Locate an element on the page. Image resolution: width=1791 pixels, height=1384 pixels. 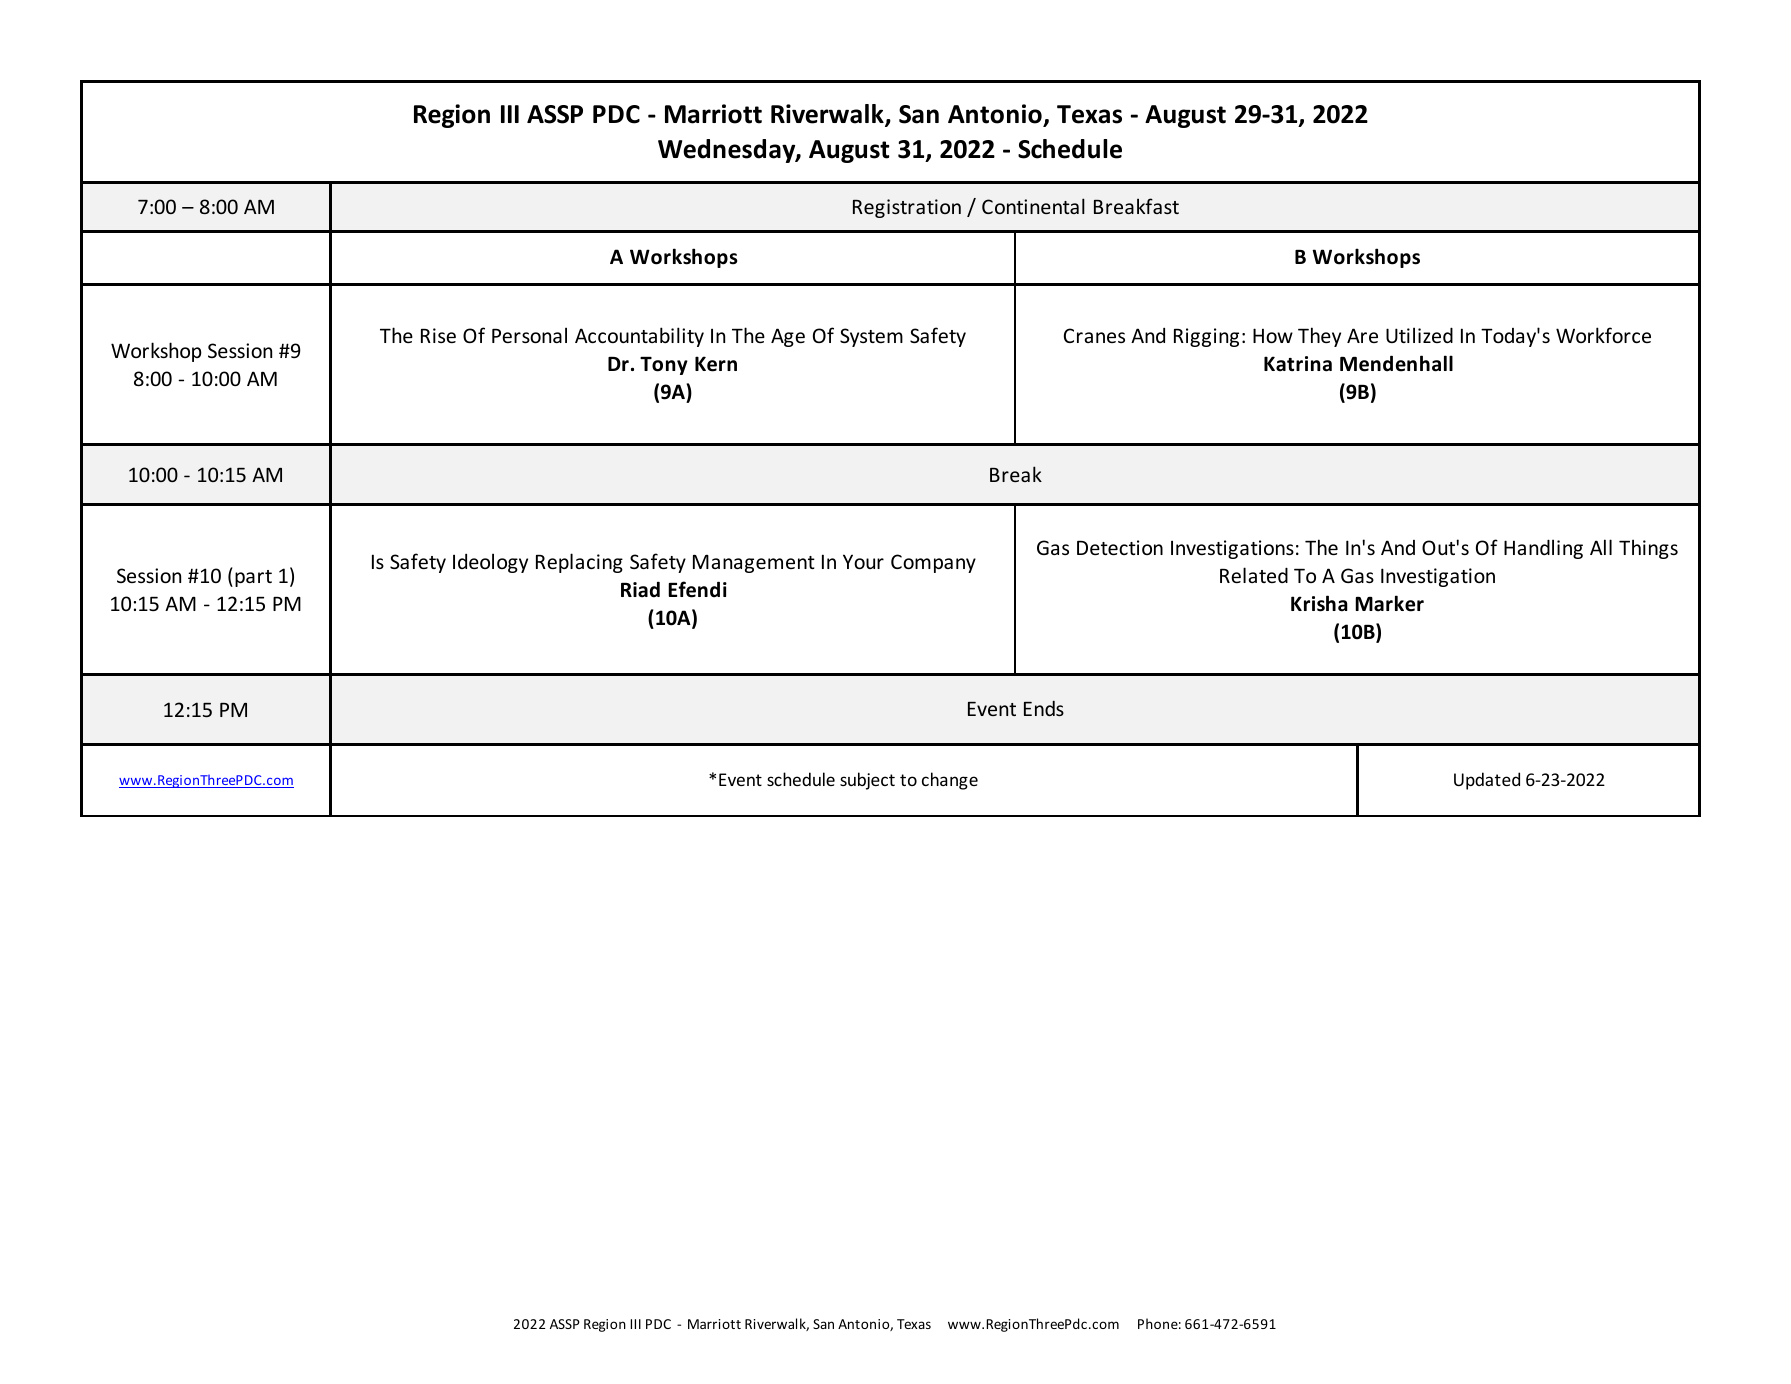
subject is located at coordinates (867, 781).
